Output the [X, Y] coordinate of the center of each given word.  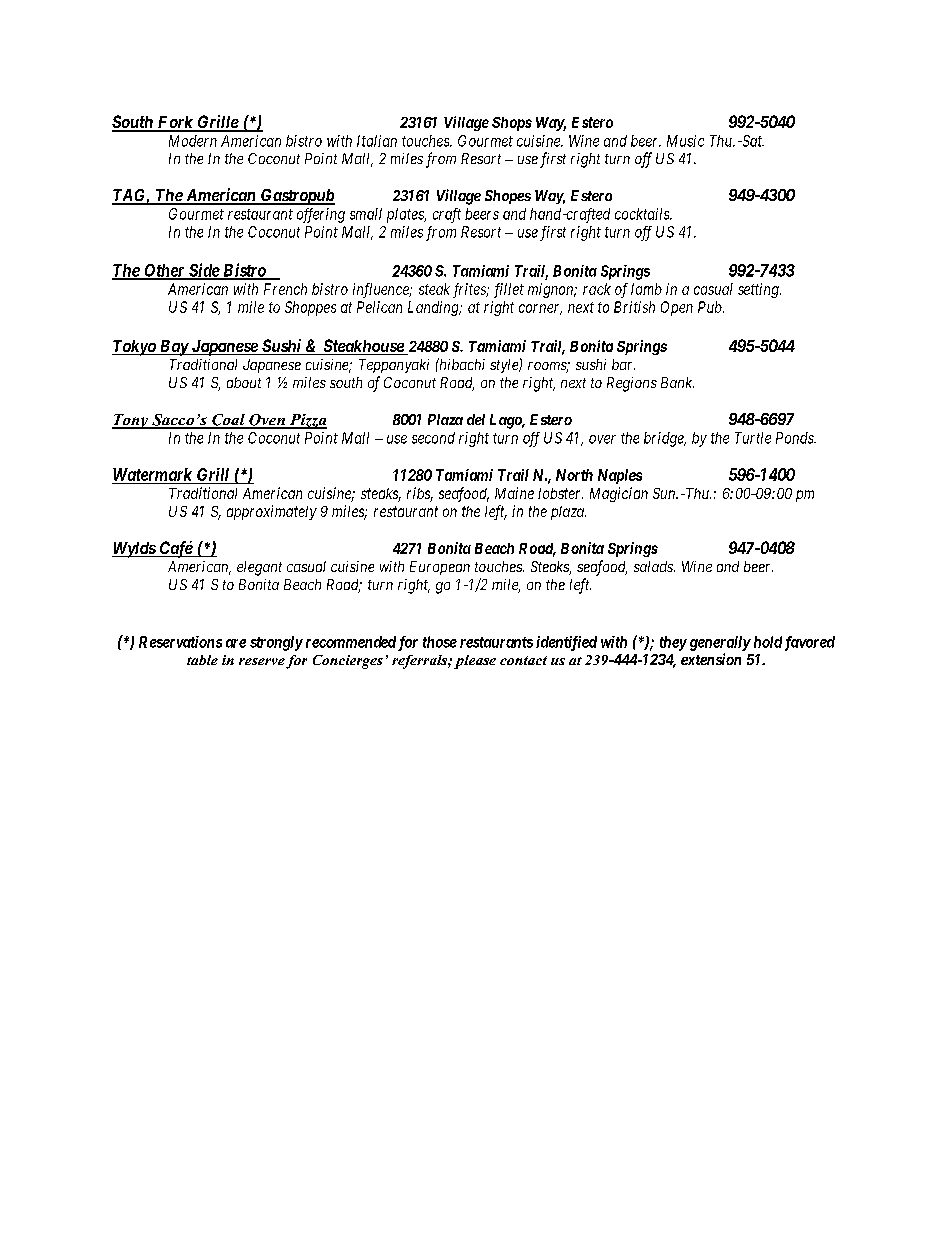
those [440, 642]
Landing [434, 308]
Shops [512, 124]
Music [685, 141]
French [285, 289]
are [236, 643]
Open [677, 308]
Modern [193, 141]
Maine [514, 493]
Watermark [153, 476]
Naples [620, 476]
